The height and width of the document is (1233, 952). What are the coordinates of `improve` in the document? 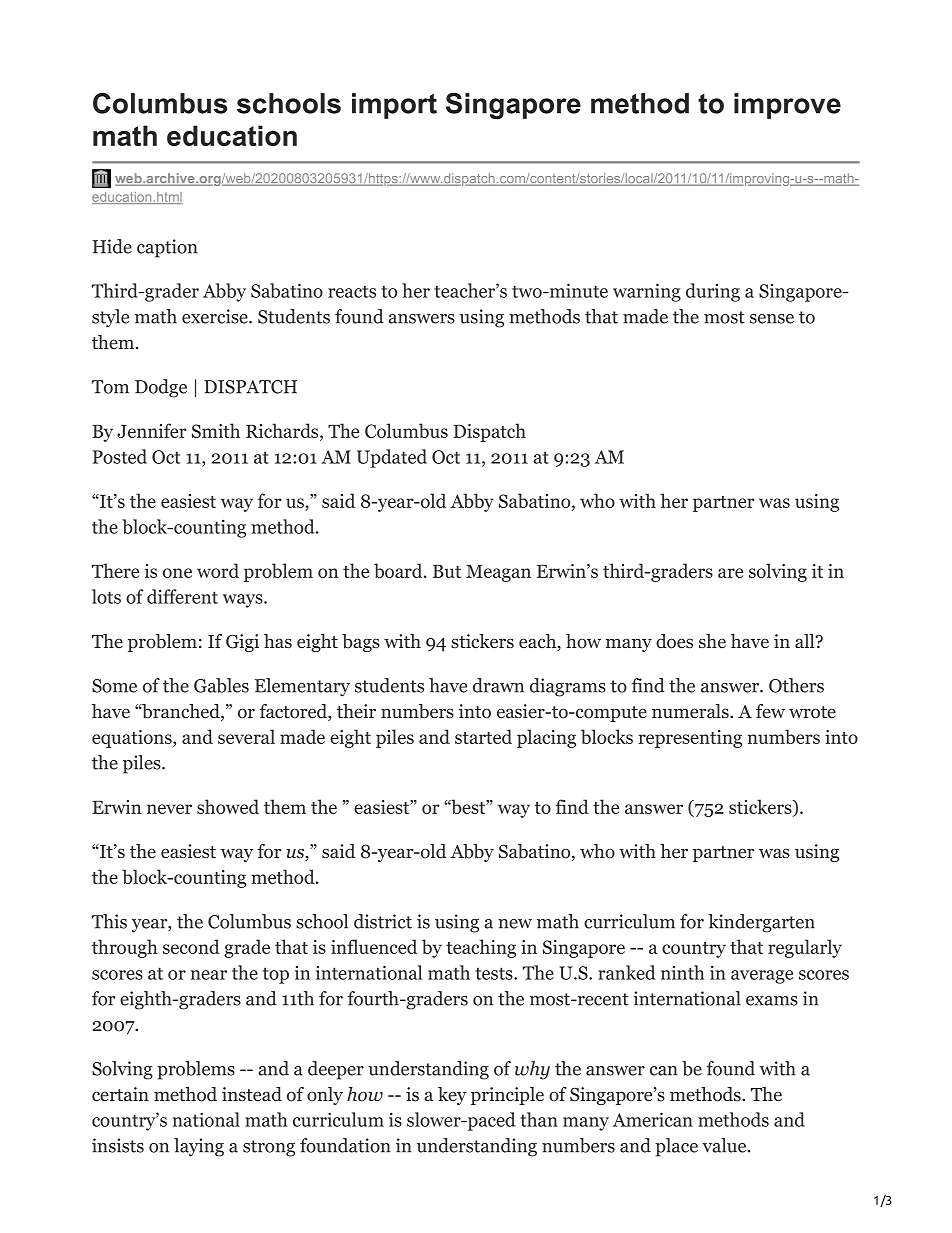 It's located at (787, 106).
